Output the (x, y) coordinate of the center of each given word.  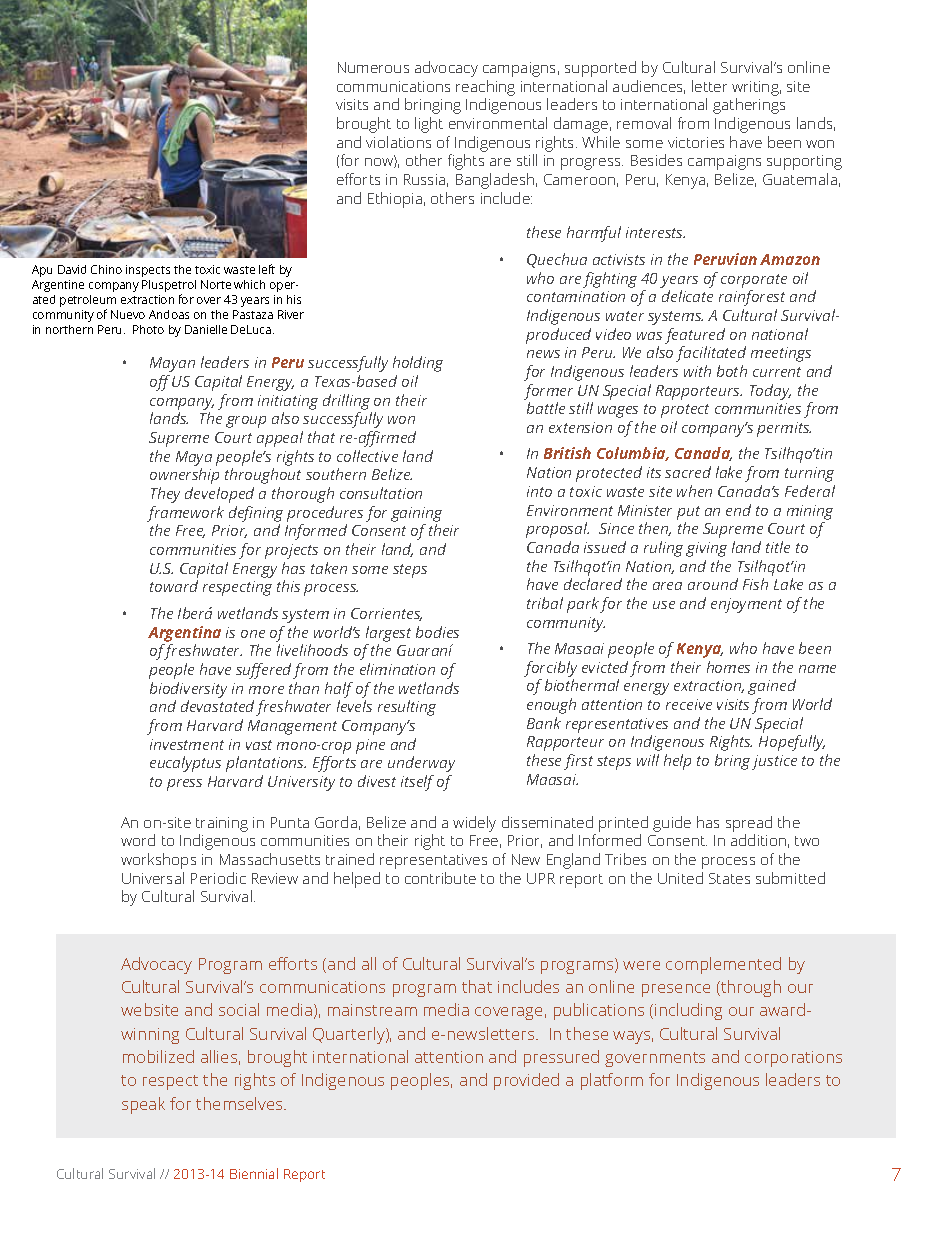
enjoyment (746, 605)
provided (526, 1081)
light (429, 125)
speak (143, 1105)
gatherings (749, 106)
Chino (106, 269)
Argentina (184, 634)
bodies (437, 632)
